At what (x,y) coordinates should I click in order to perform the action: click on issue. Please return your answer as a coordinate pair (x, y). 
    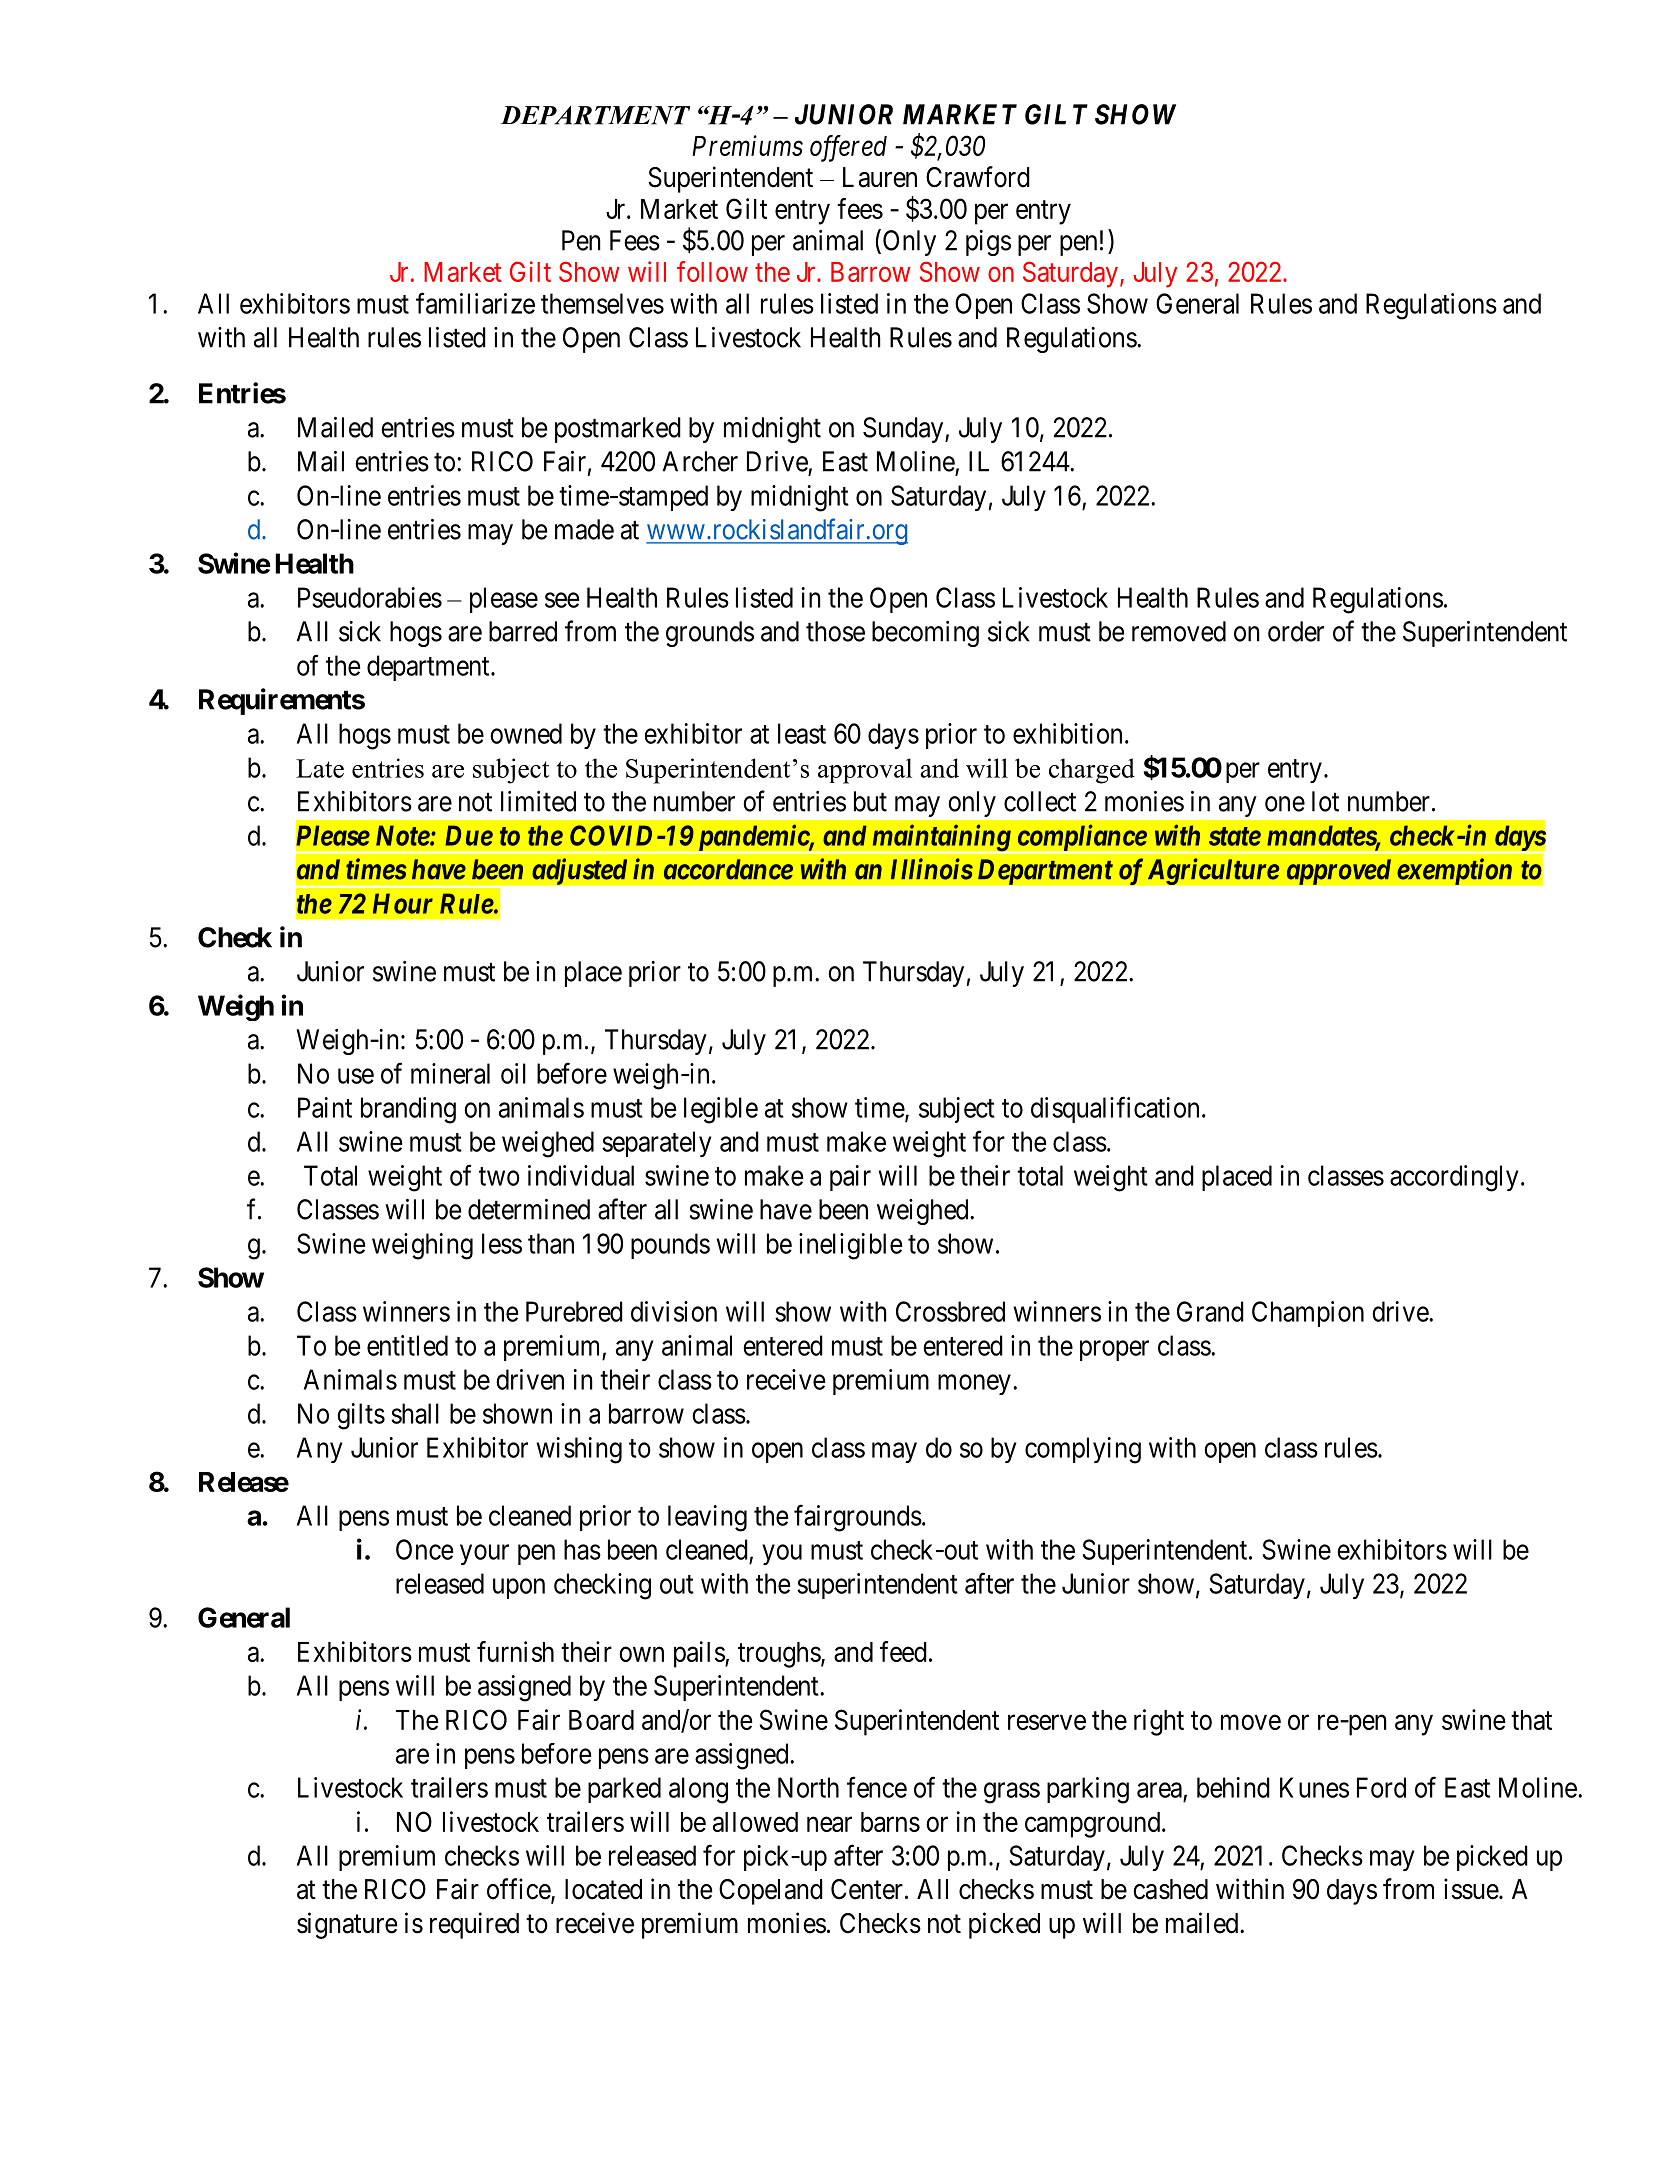
    Looking at the image, I should click on (1471, 1889).
